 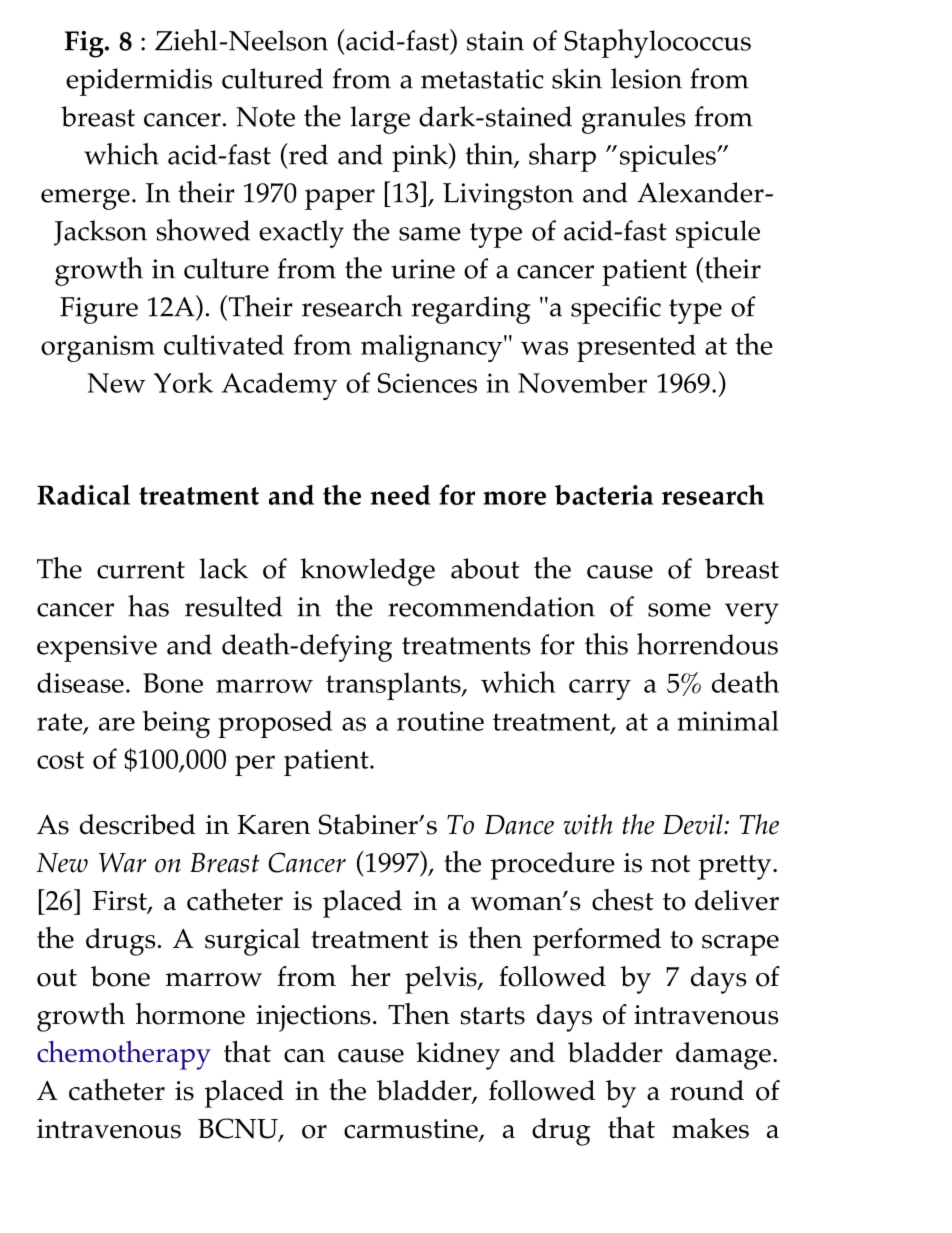 What do you see at coordinates (679, 610) in the screenshot?
I see `some` at bounding box center [679, 610].
